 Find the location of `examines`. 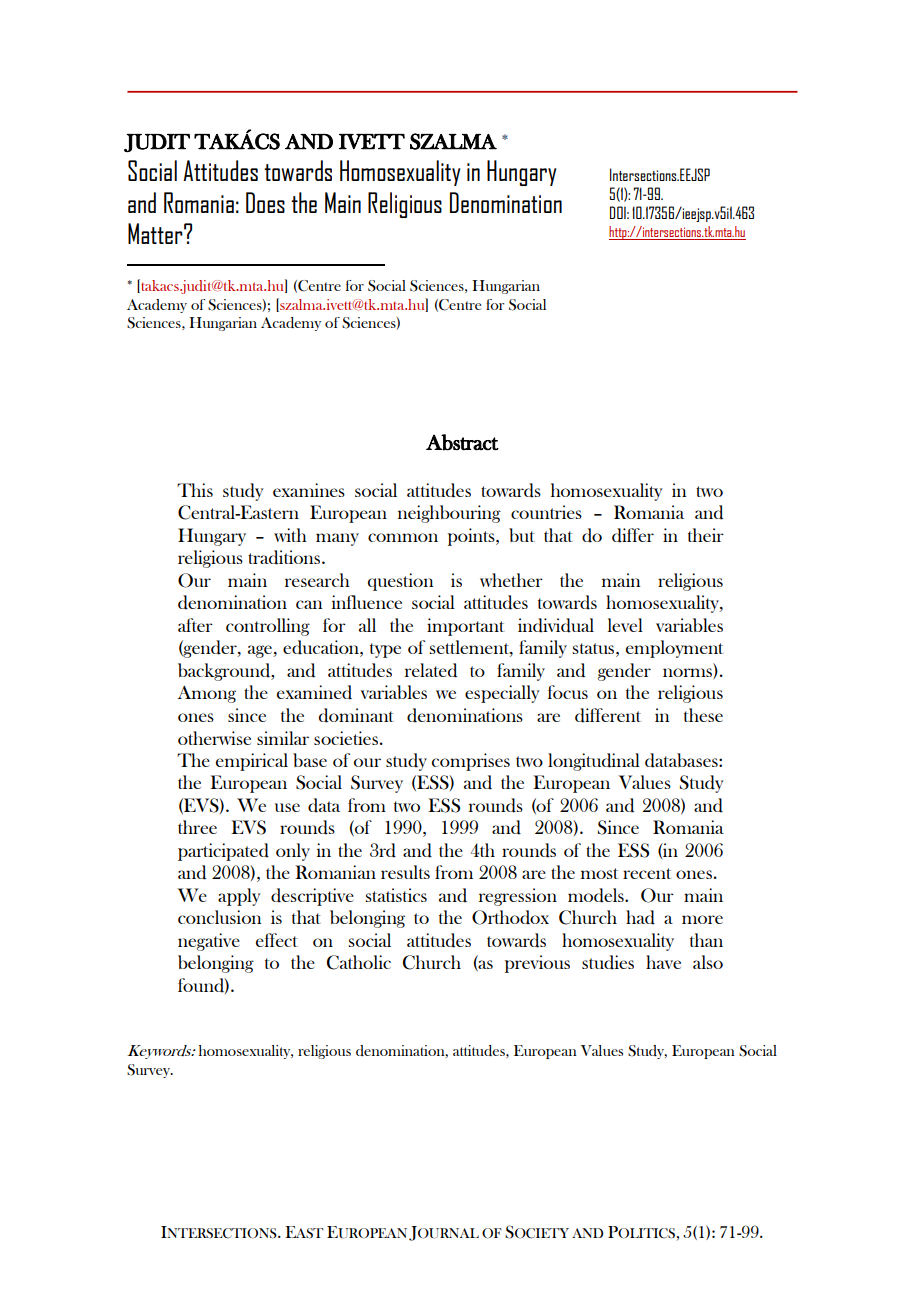

examines is located at coordinates (309, 490).
